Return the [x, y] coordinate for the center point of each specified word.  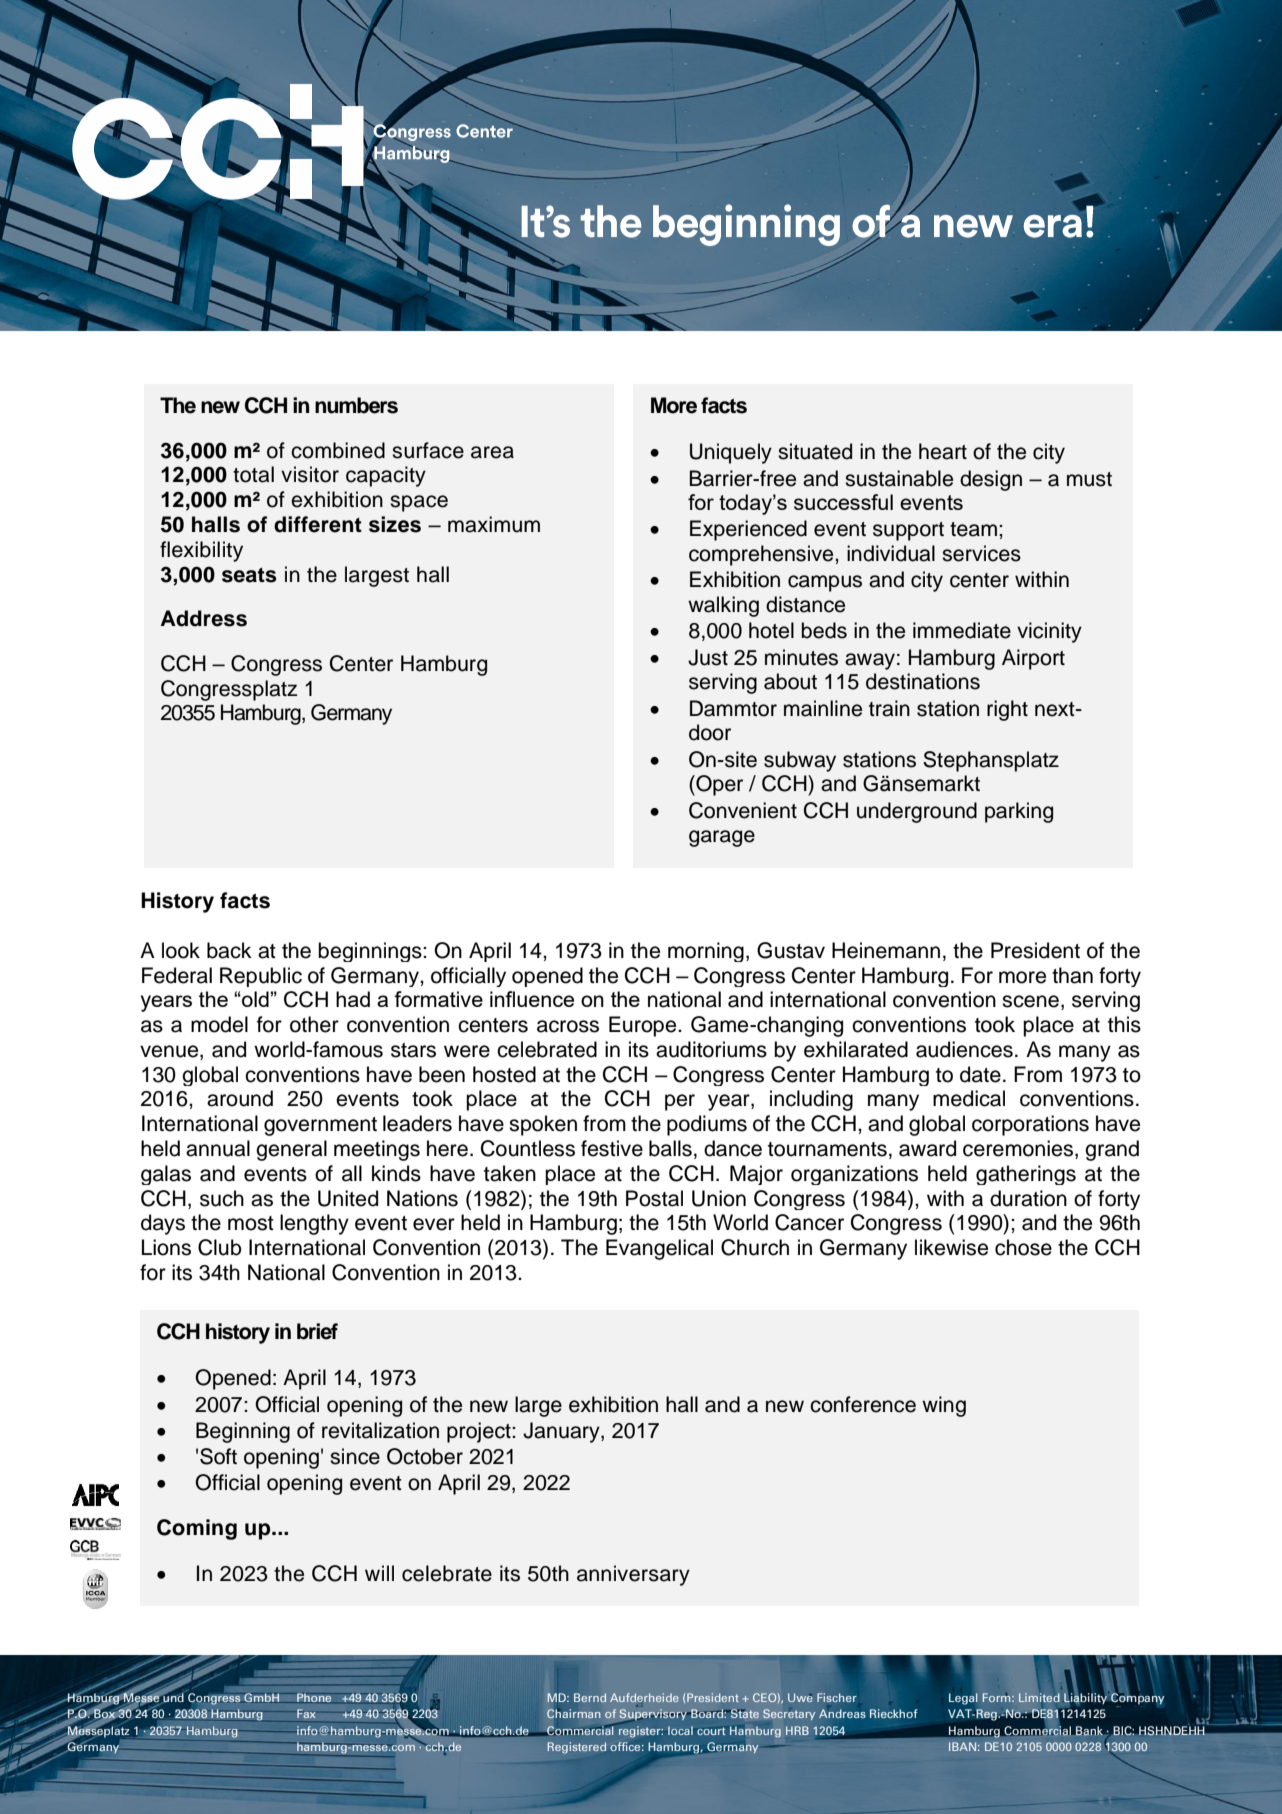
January [562, 1432]
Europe [644, 1026]
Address [204, 618]
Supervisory [654, 1716]
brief [317, 1331]
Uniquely [731, 453]
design [991, 480]
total [253, 474]
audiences [964, 1049]
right [1007, 710]
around [240, 1098]
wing [944, 1406]
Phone [314, 1698]
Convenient [743, 810]
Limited [1039, 1697]
